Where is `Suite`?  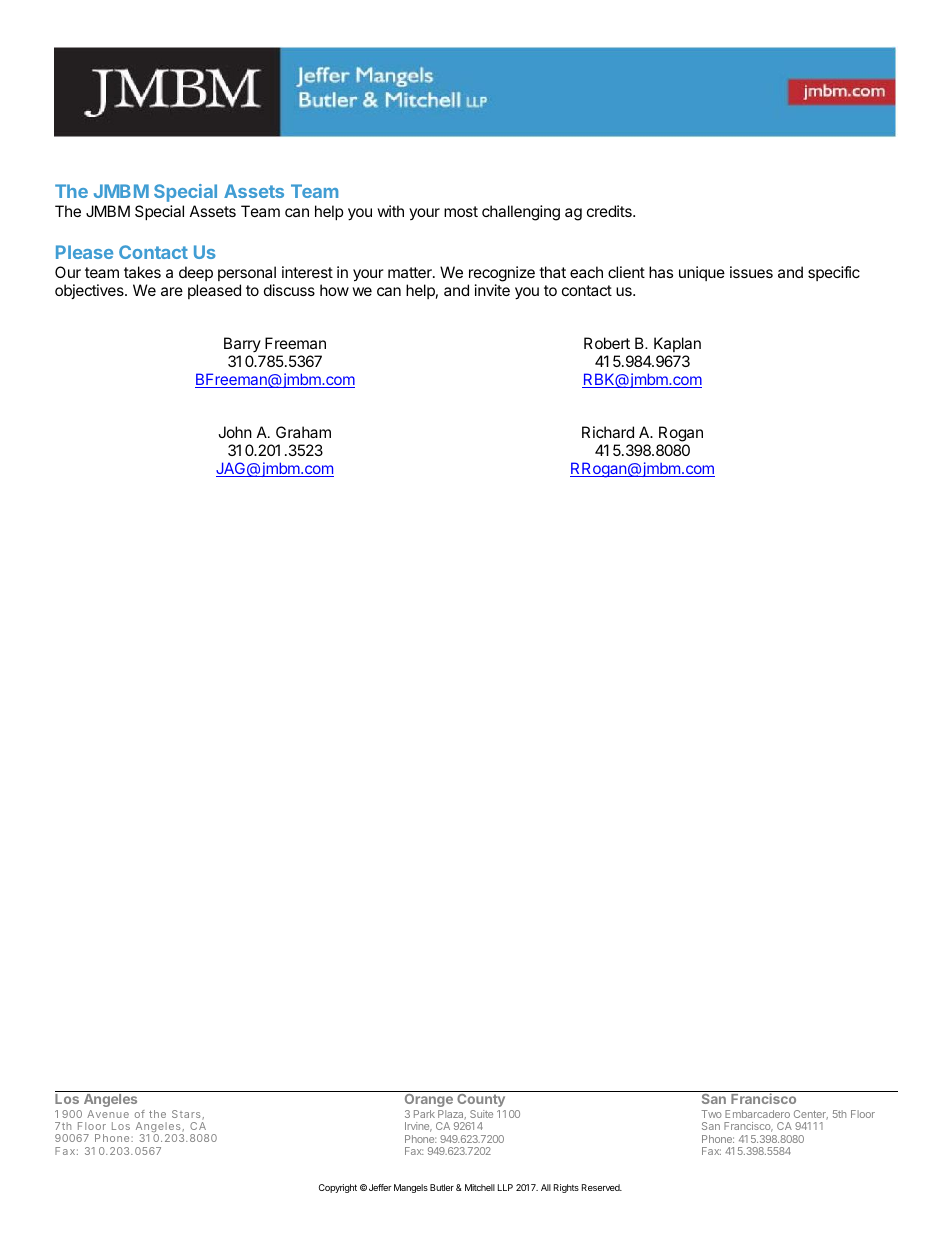 Suite is located at coordinates (481, 1114).
